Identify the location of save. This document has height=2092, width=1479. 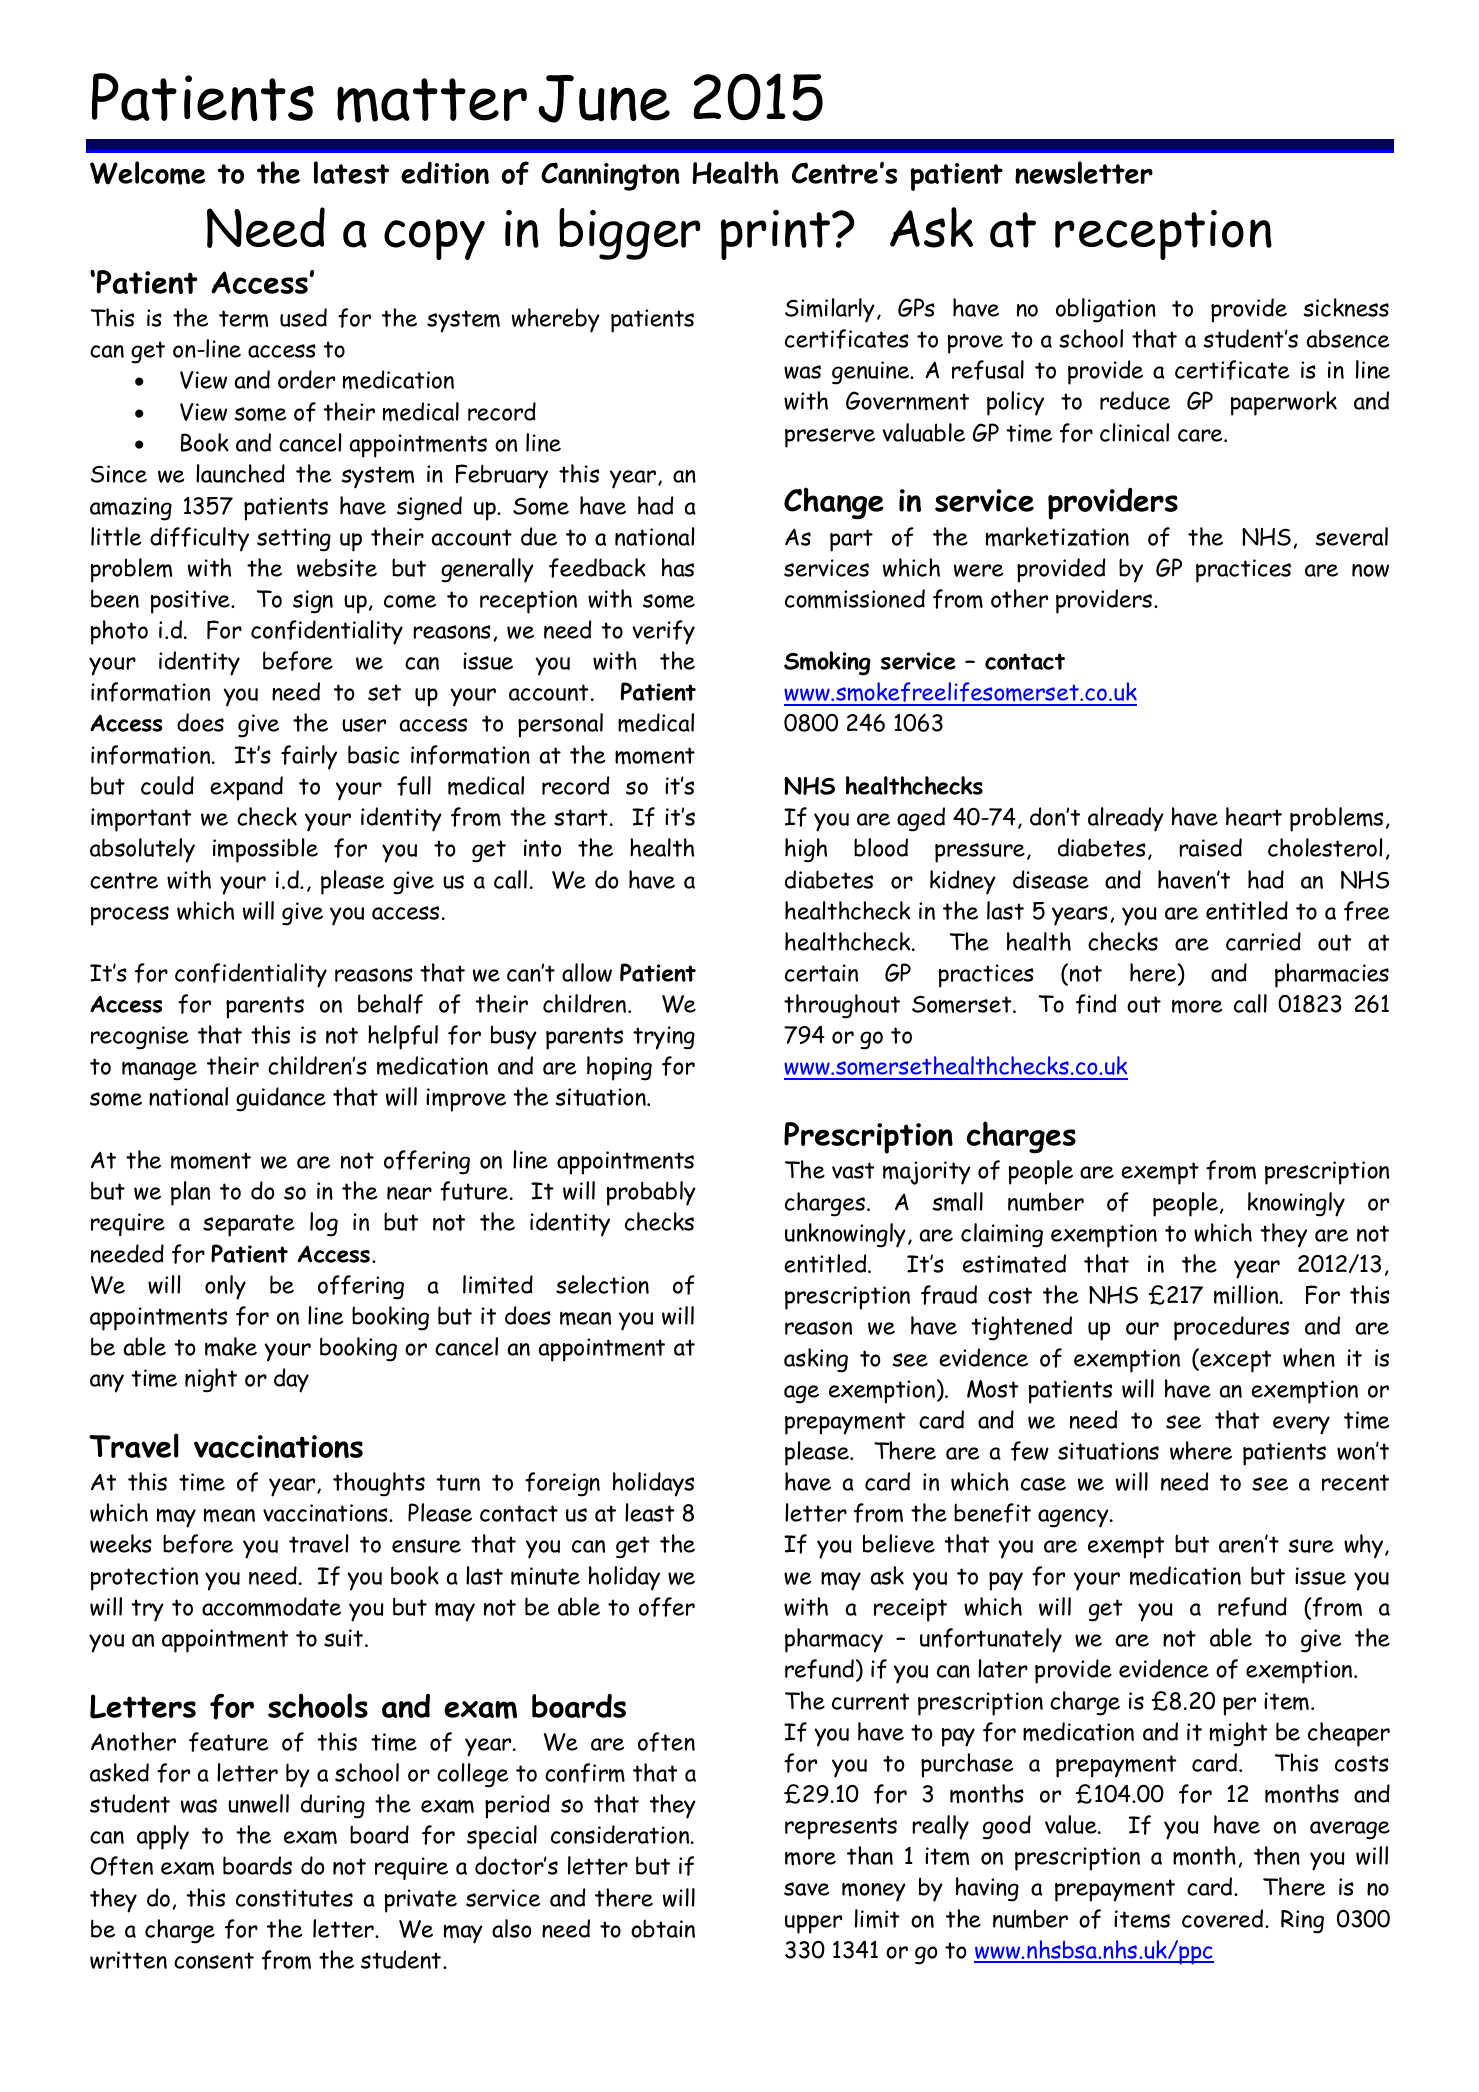
(806, 1889).
